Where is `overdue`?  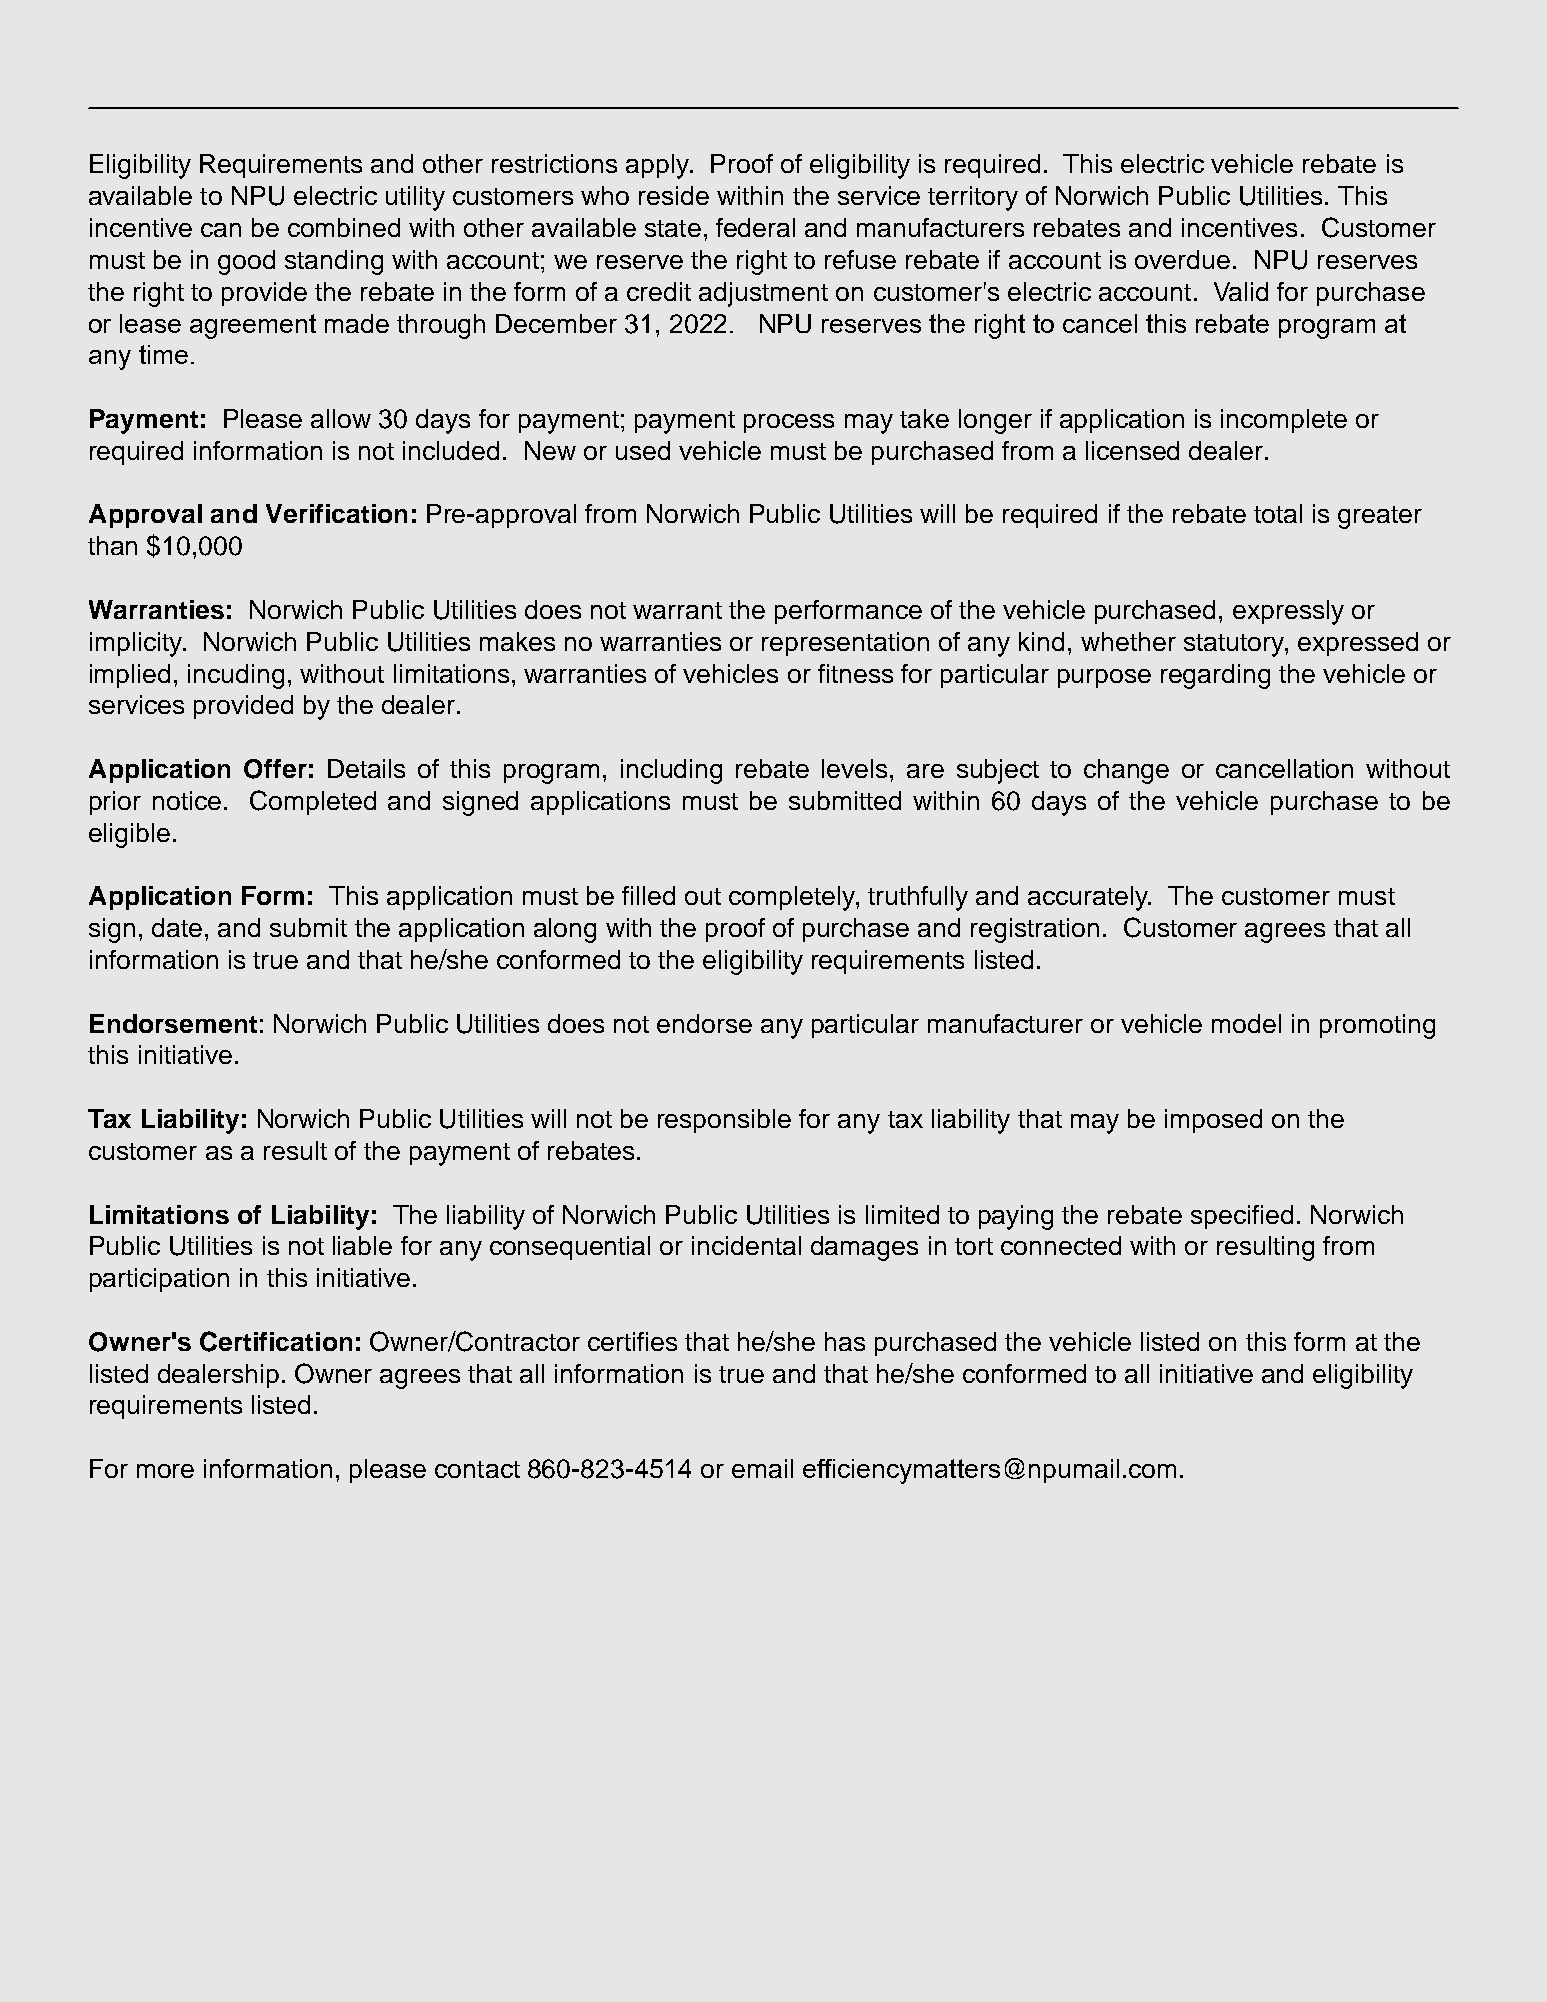
overdue is located at coordinates (1182, 259).
